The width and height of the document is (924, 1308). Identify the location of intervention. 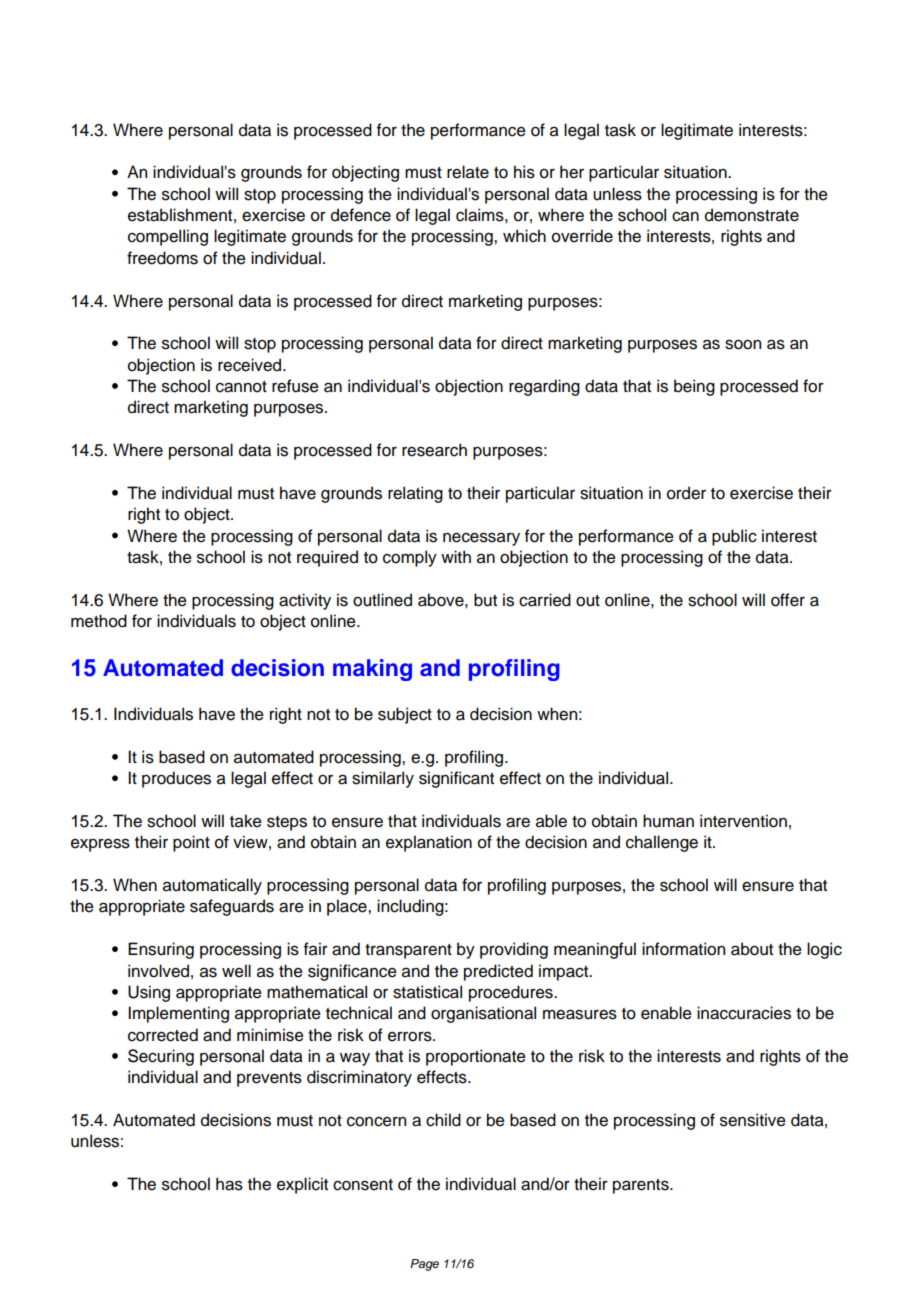
(743, 821).
